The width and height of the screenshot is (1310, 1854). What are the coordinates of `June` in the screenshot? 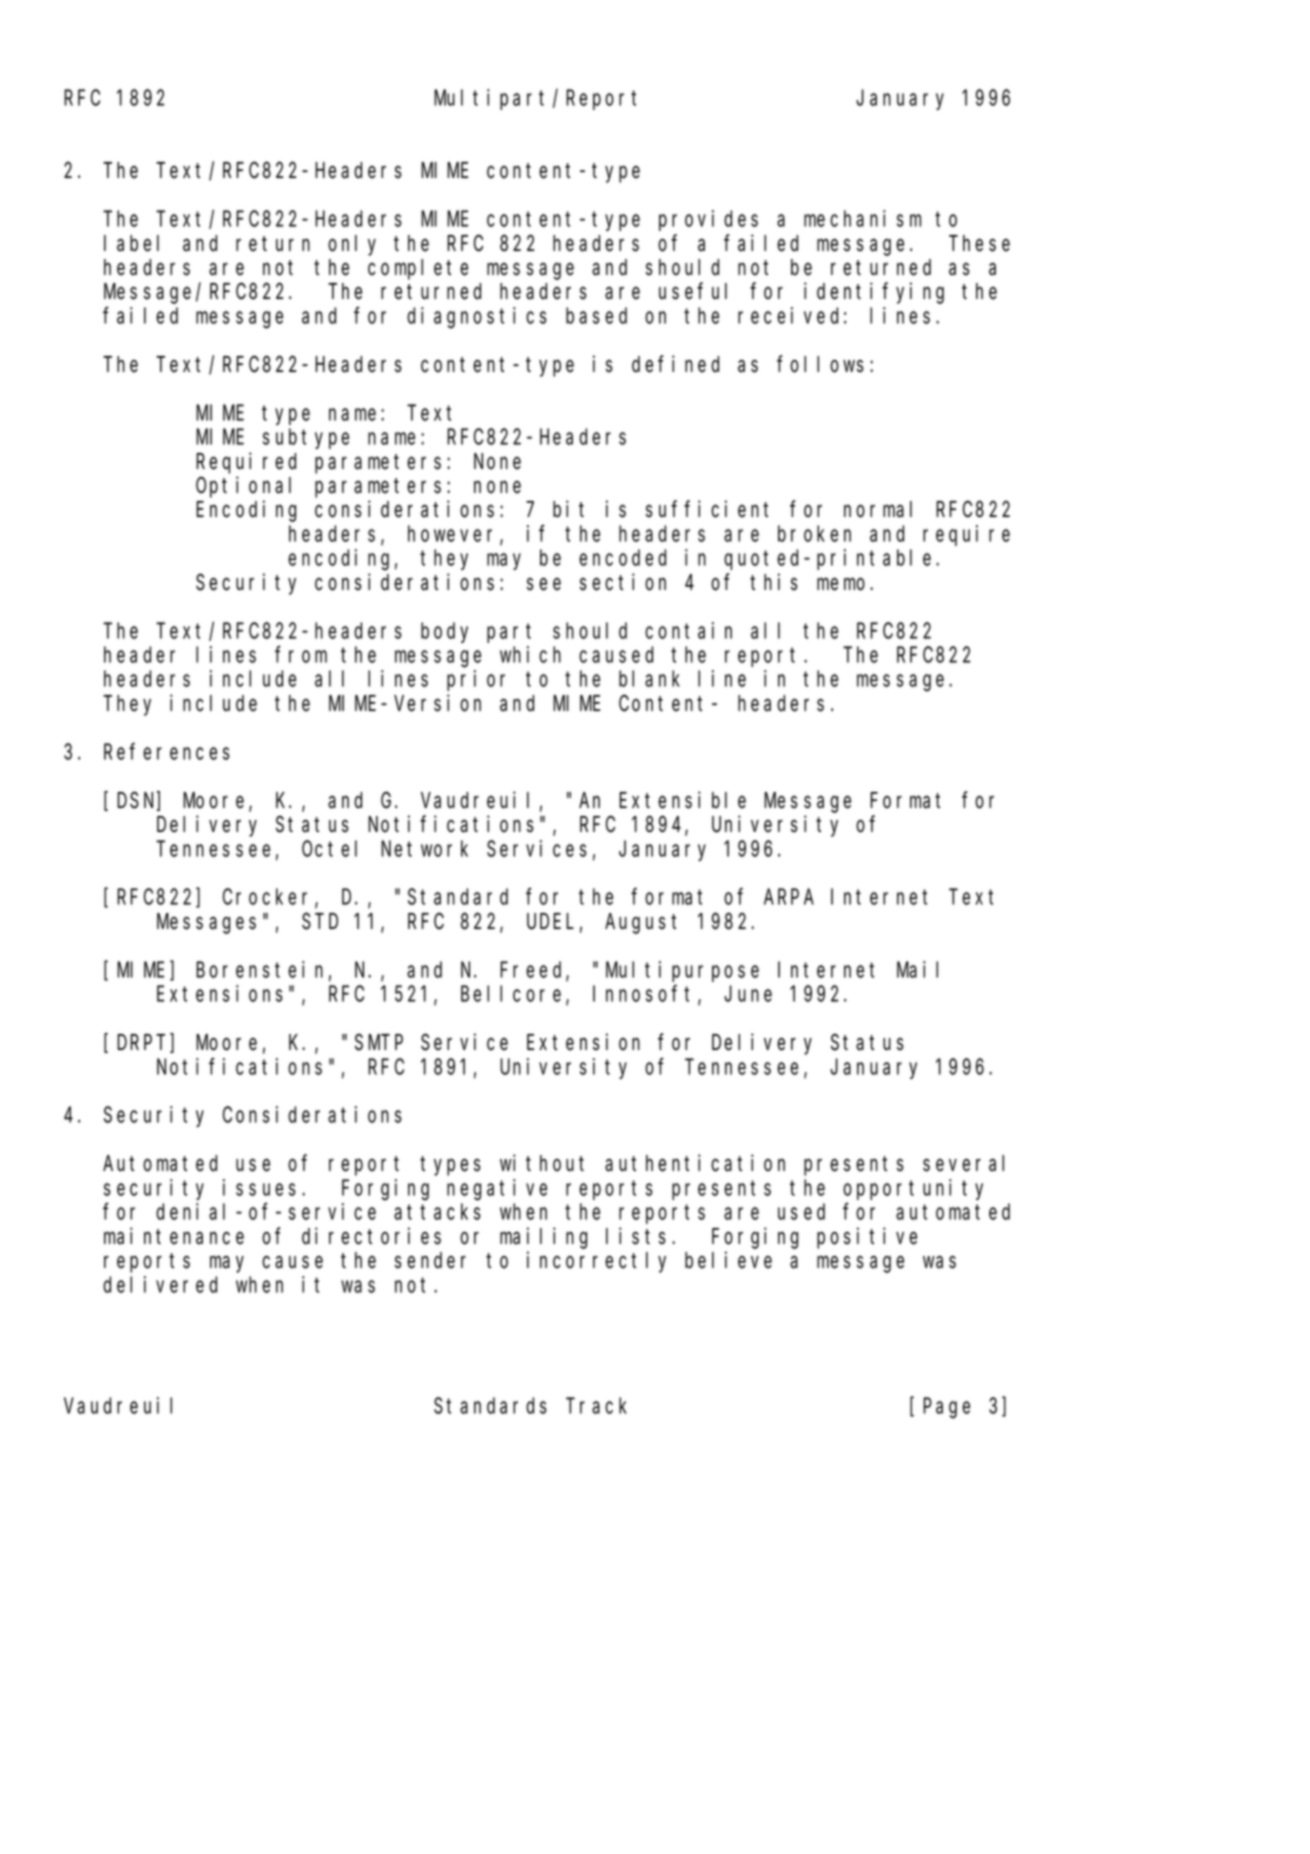 It's located at (748, 994).
